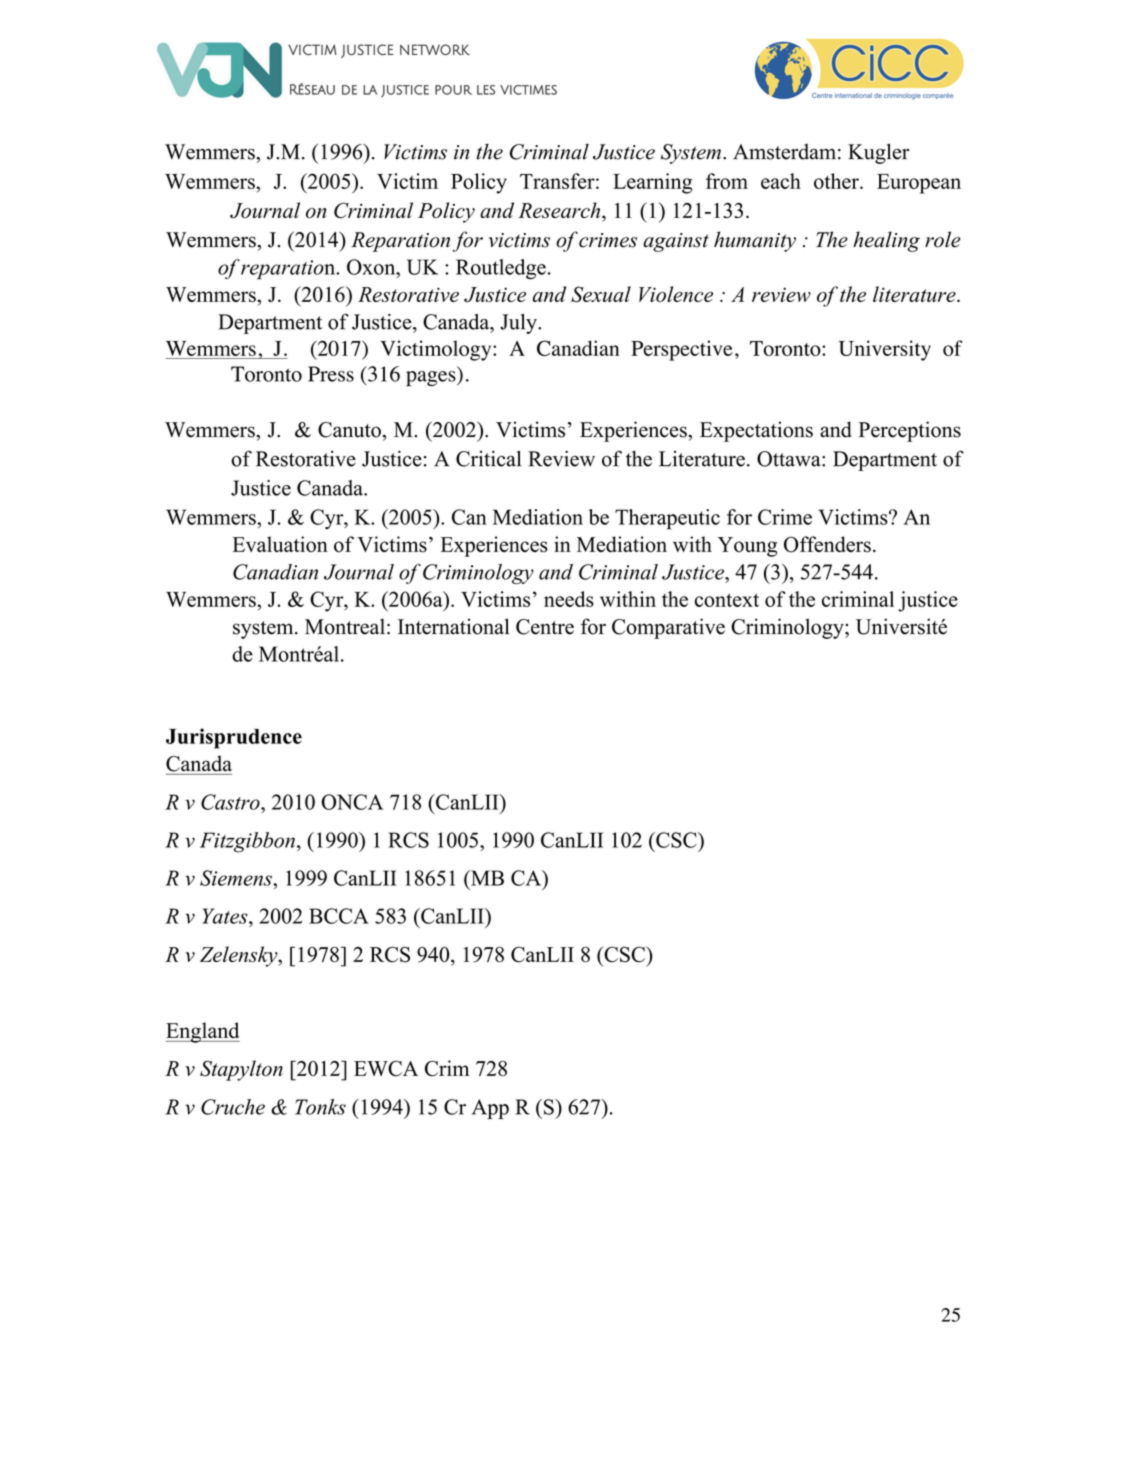 The width and height of the screenshot is (1127, 1458). I want to click on Press, so click(331, 374).
